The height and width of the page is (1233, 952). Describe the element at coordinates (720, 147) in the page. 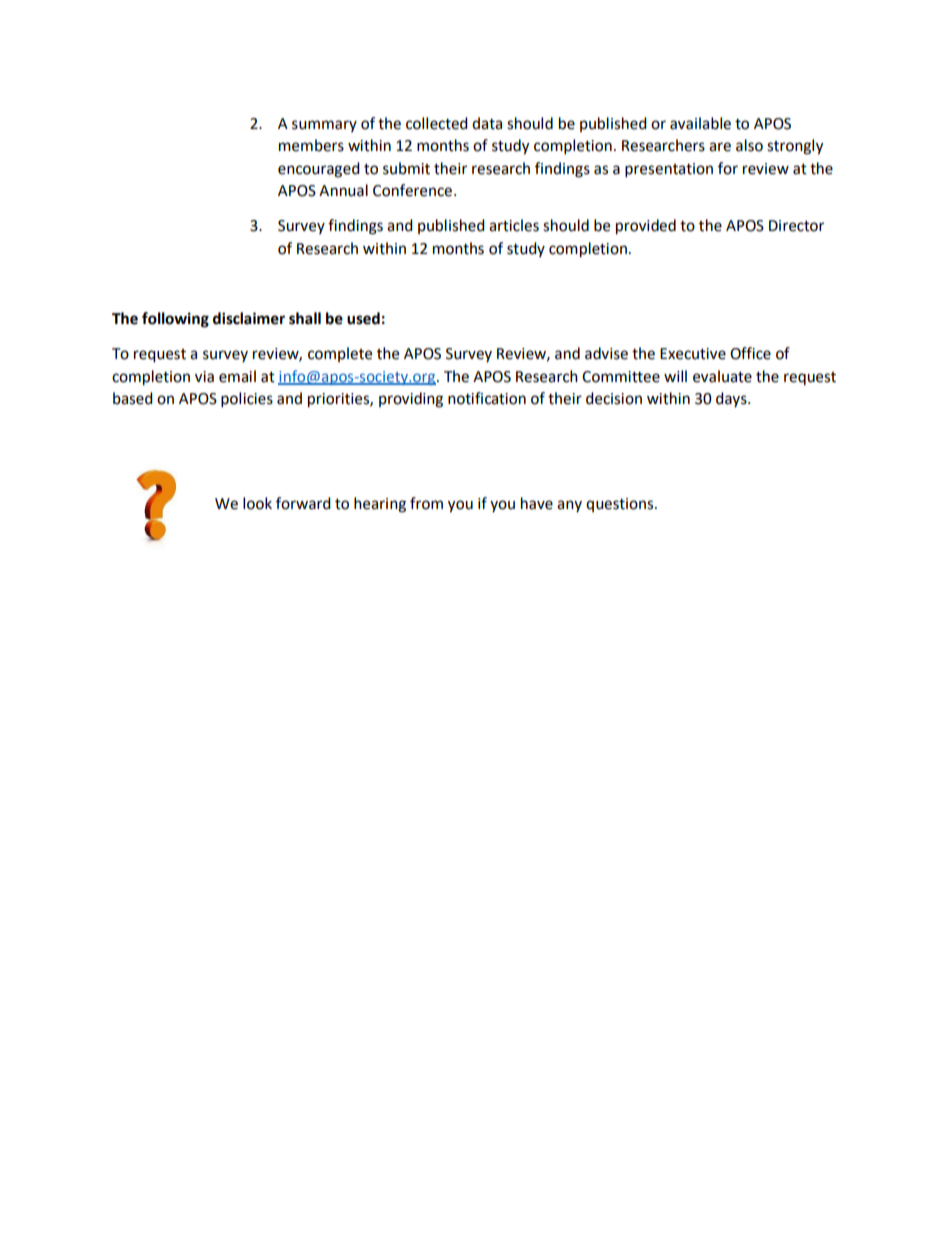

I see `are` at that location.
